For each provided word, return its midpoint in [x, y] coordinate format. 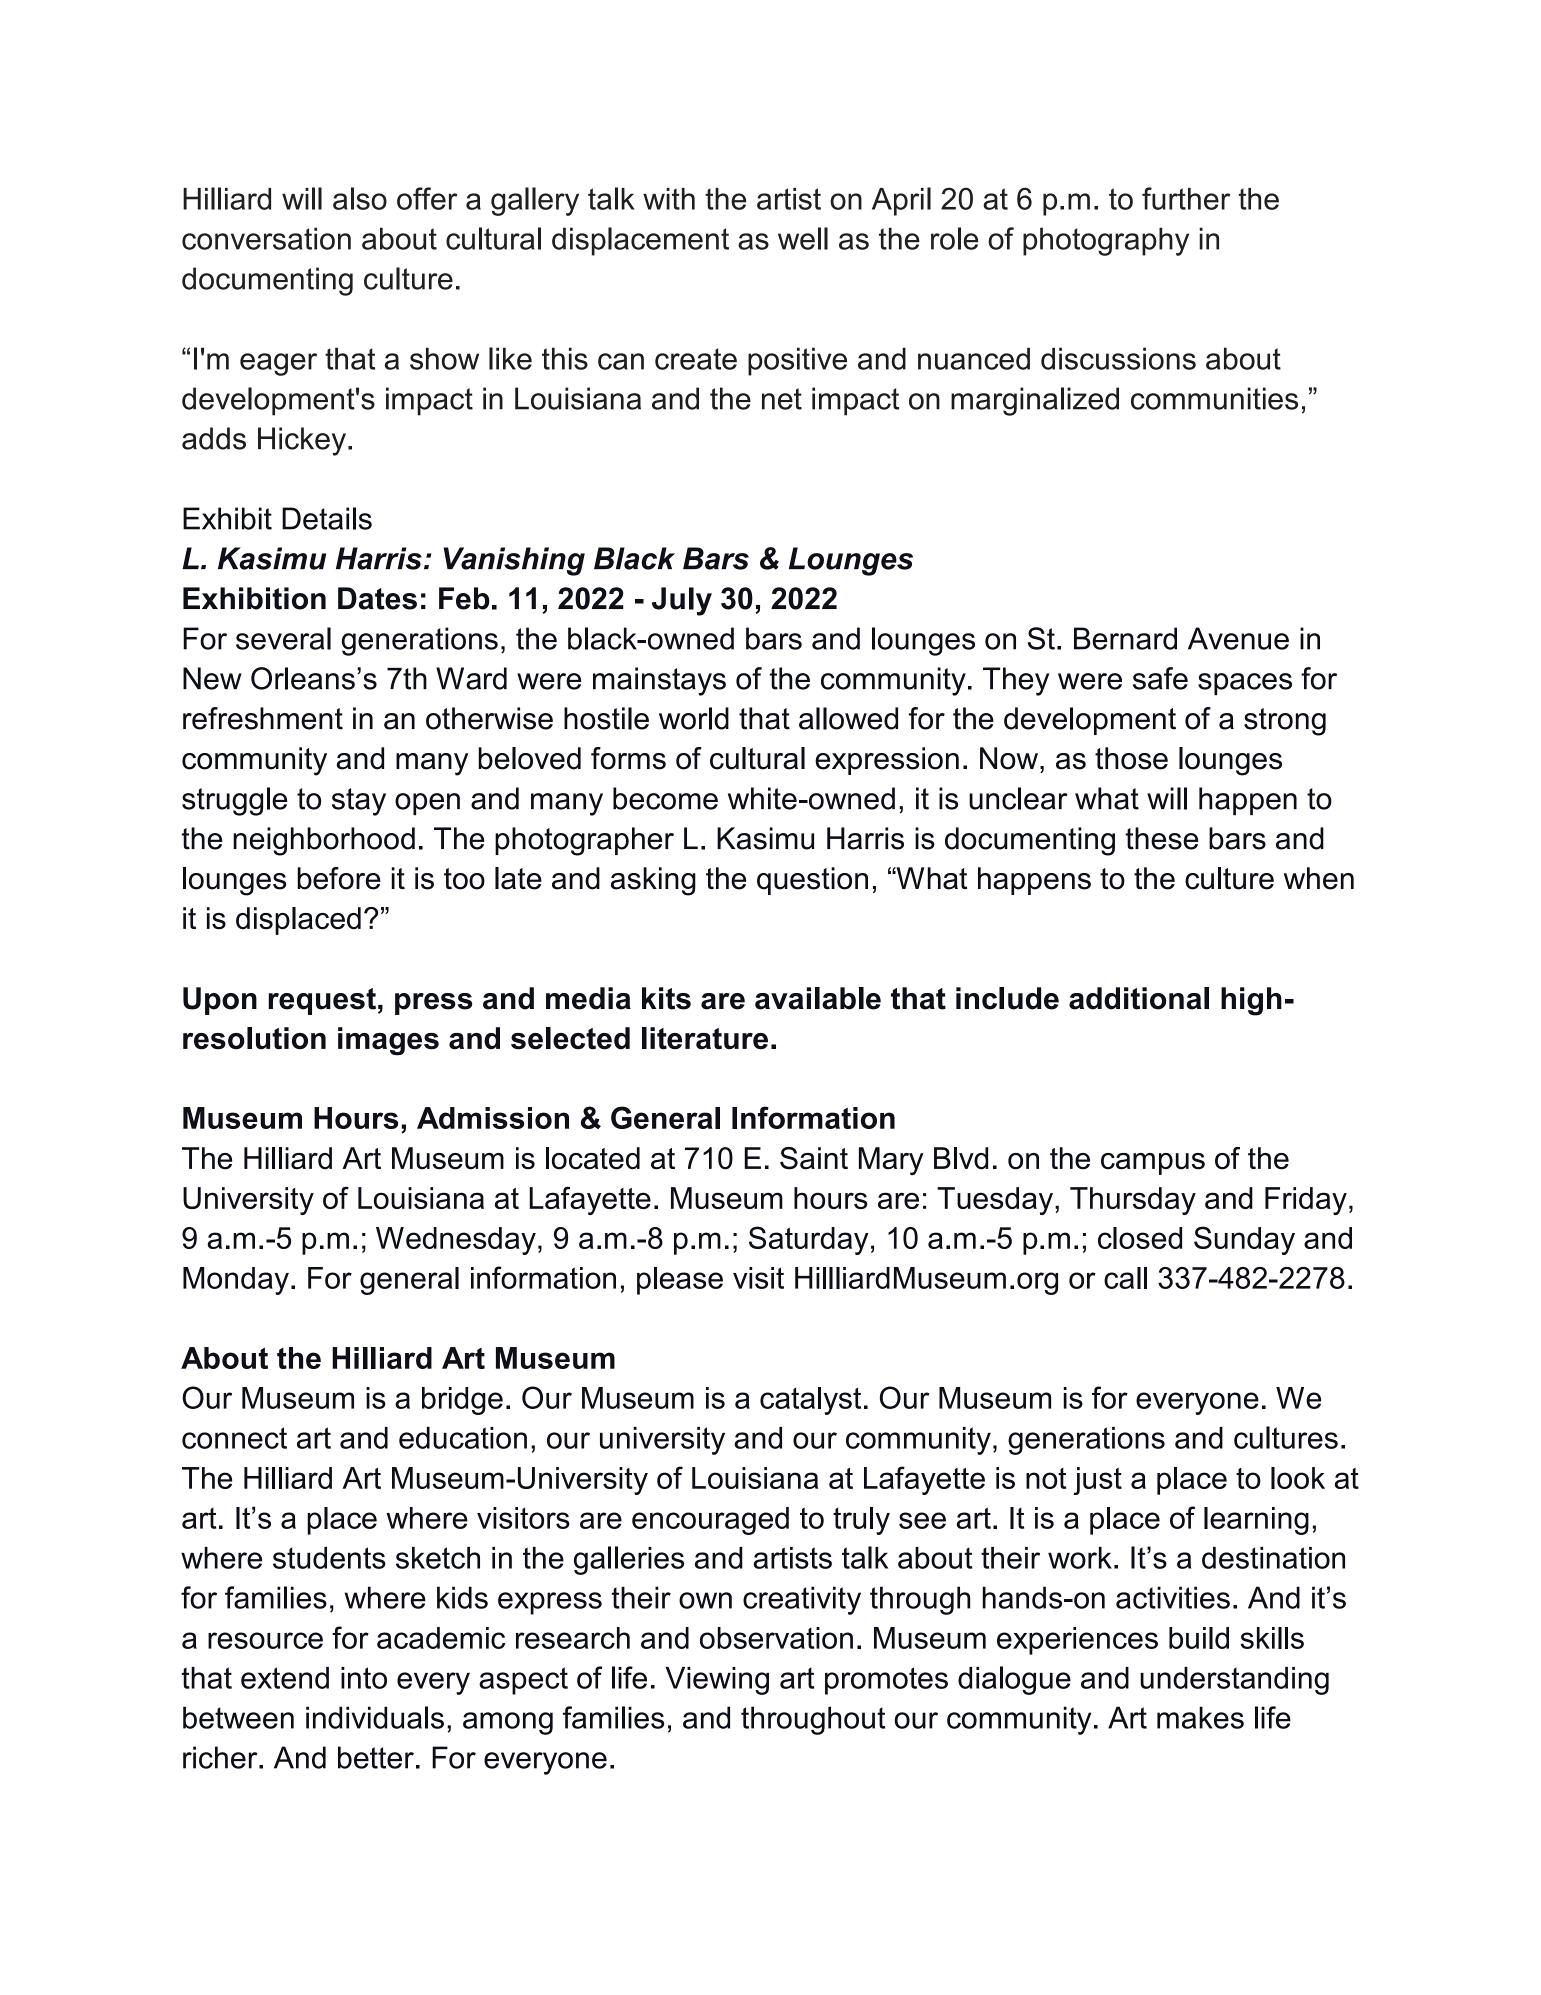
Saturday [809, 1240]
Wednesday [456, 1241]
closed [1140, 1238]
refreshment [263, 718]
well [803, 238]
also [360, 198]
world [694, 718]
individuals [375, 1717]
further [1186, 198]
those [1131, 758]
